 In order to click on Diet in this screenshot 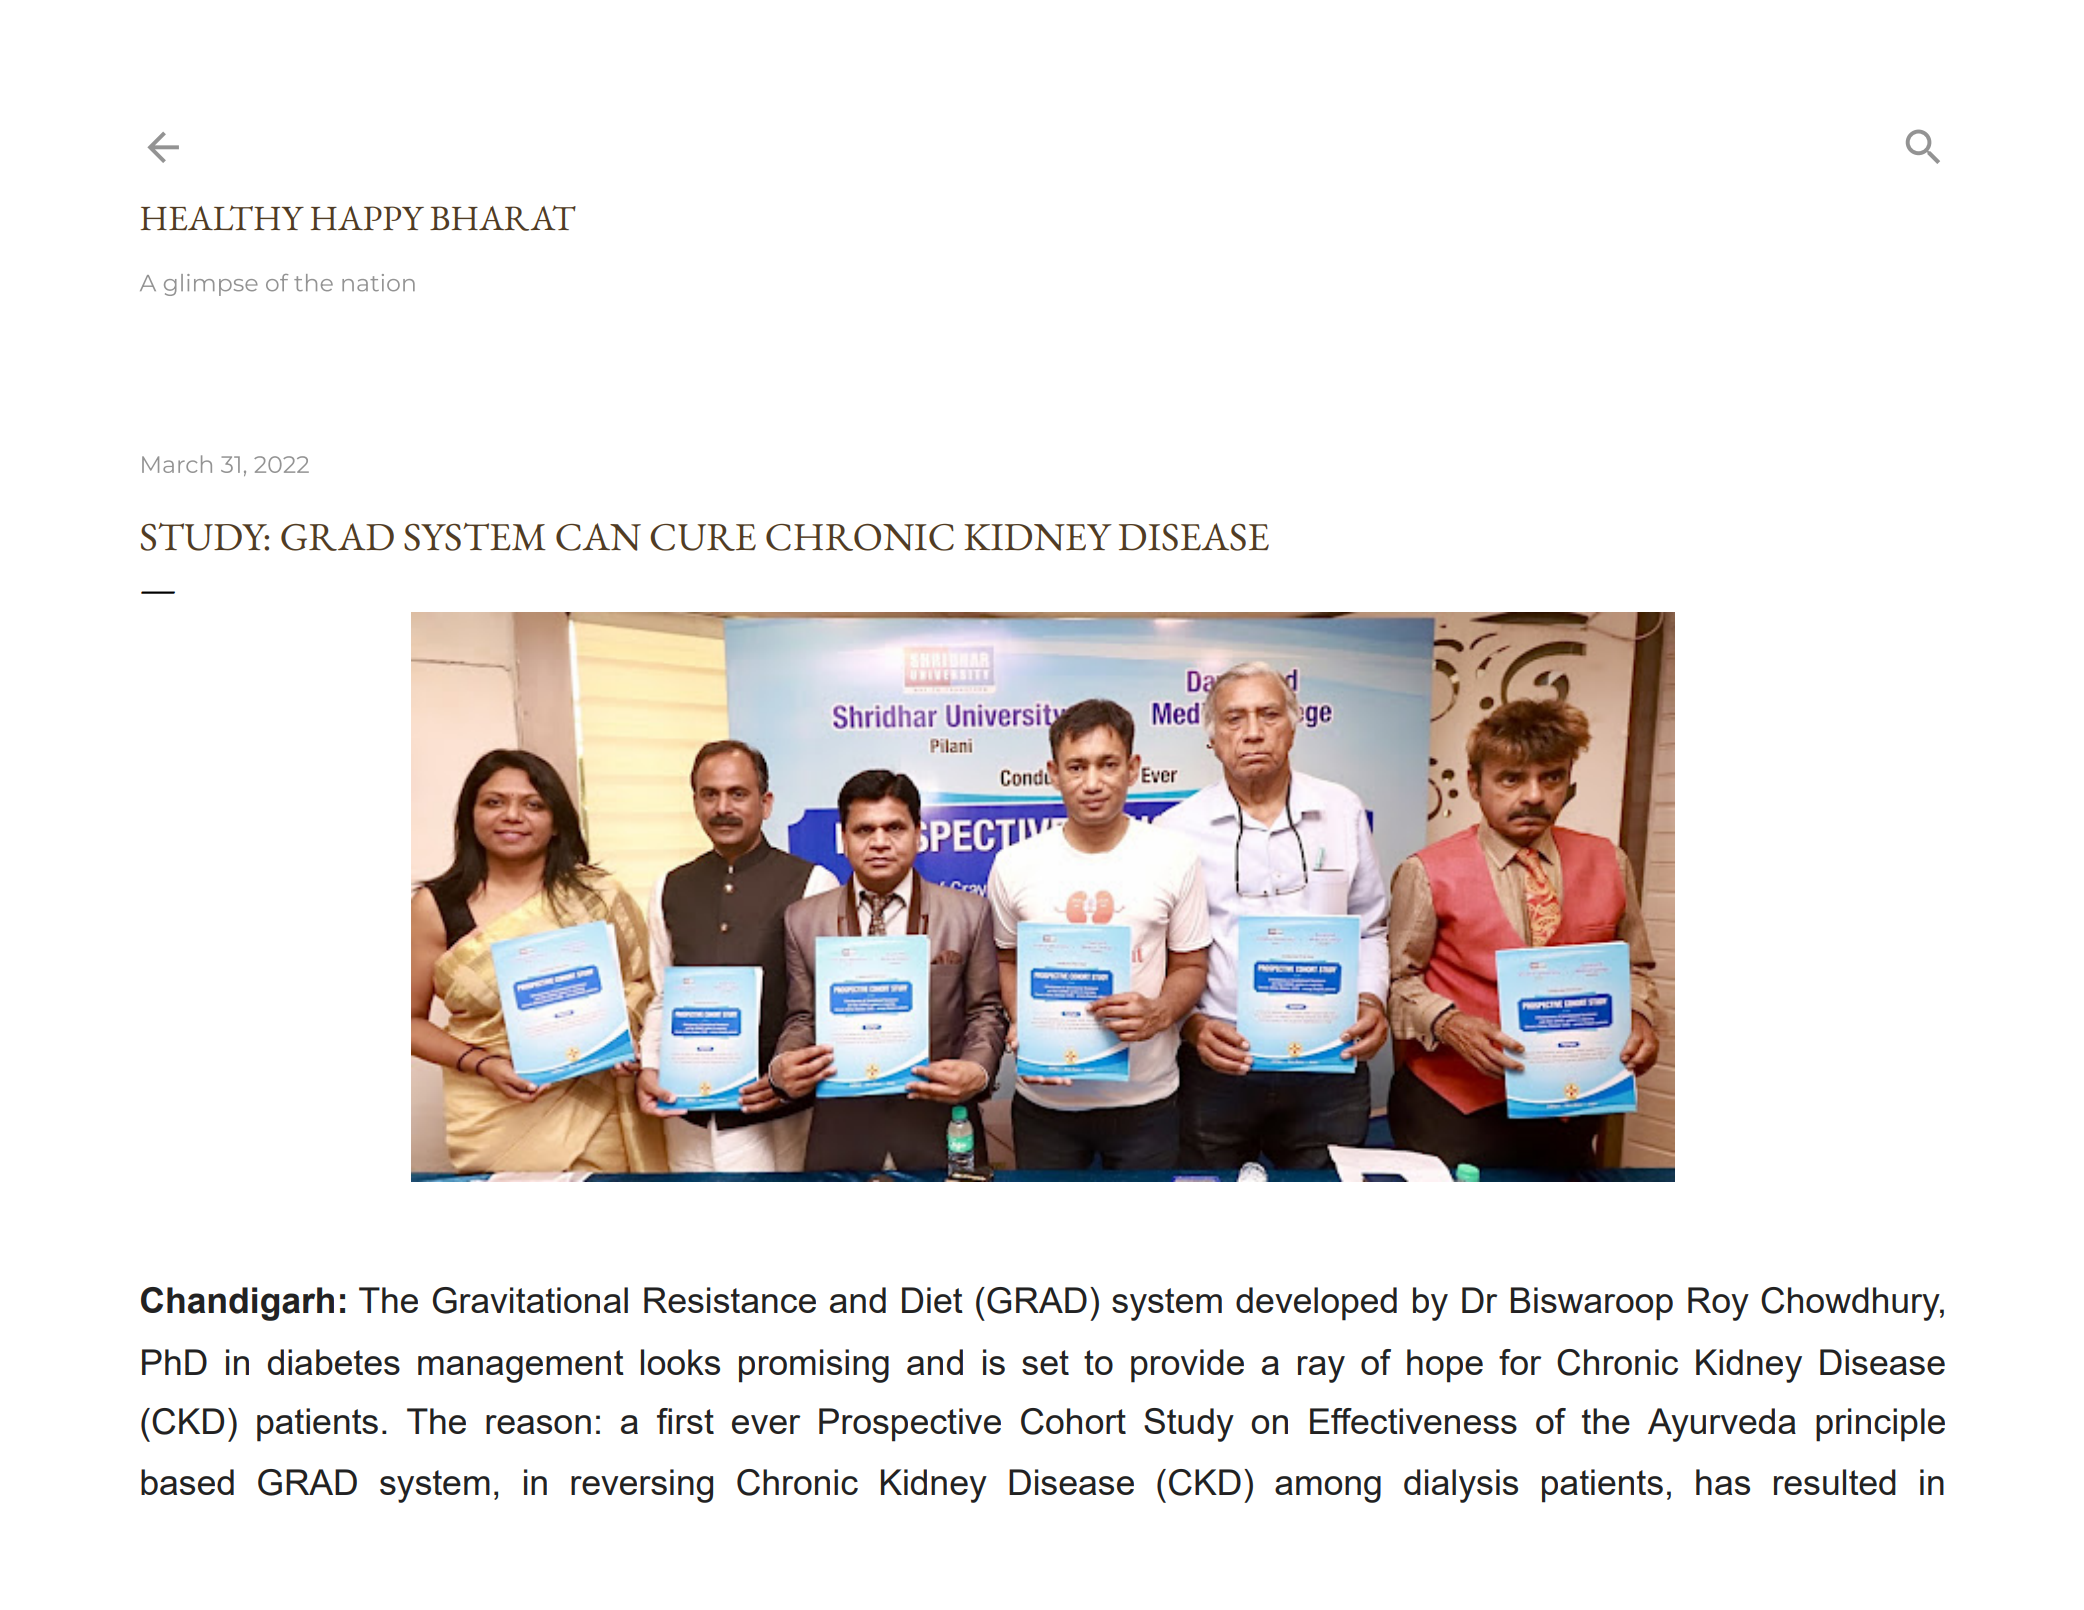, I will do `click(932, 1300)`.
